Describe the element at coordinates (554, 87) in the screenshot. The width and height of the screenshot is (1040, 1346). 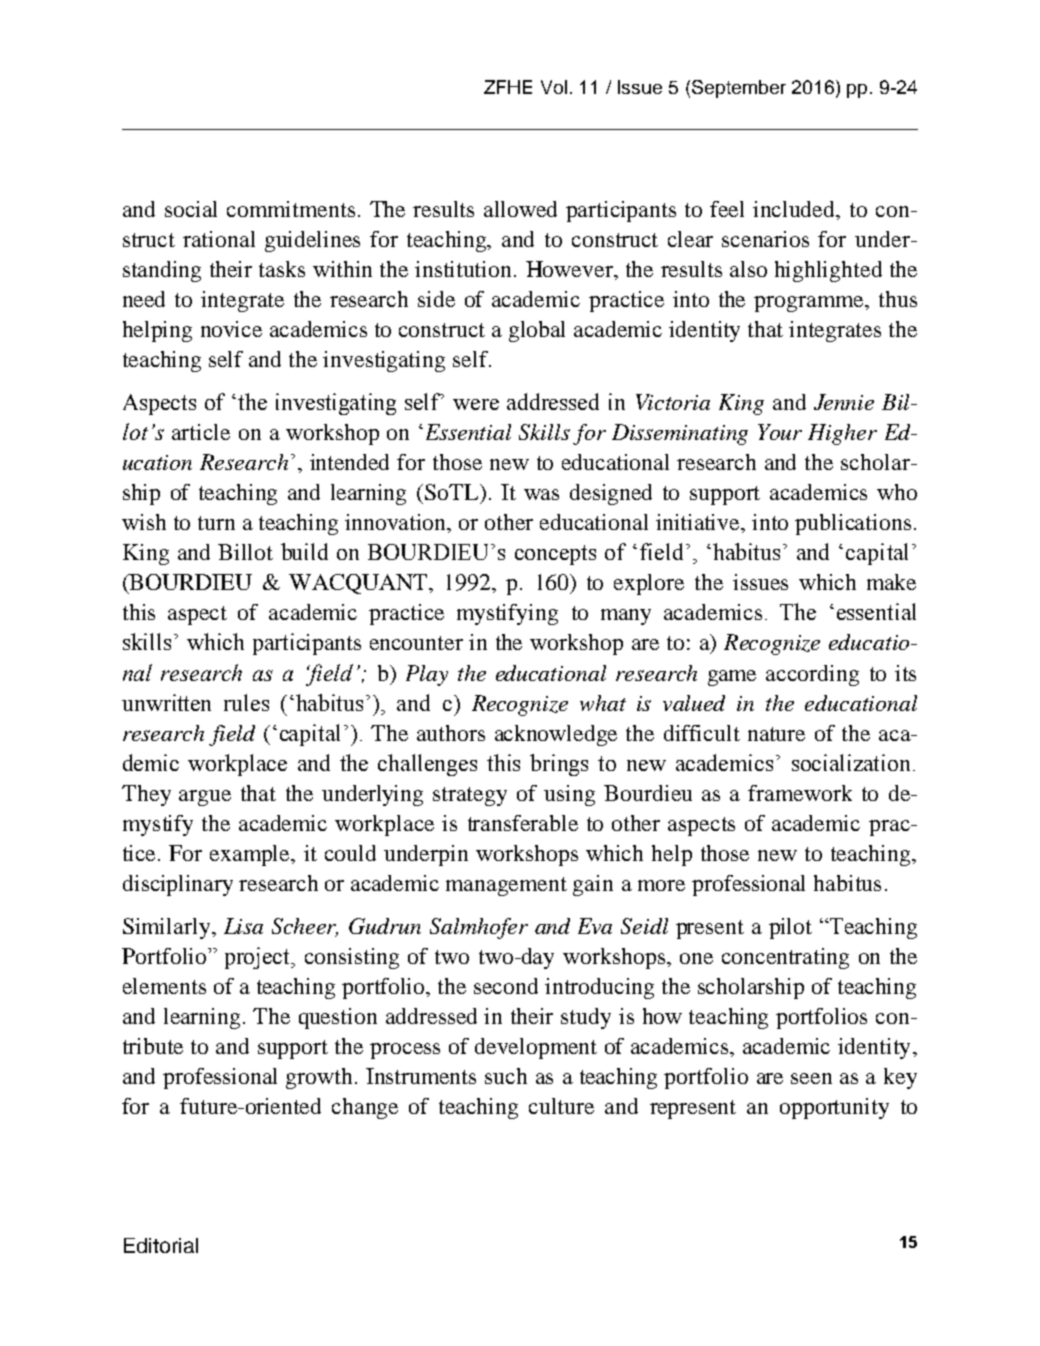
I see `Vol` at that location.
